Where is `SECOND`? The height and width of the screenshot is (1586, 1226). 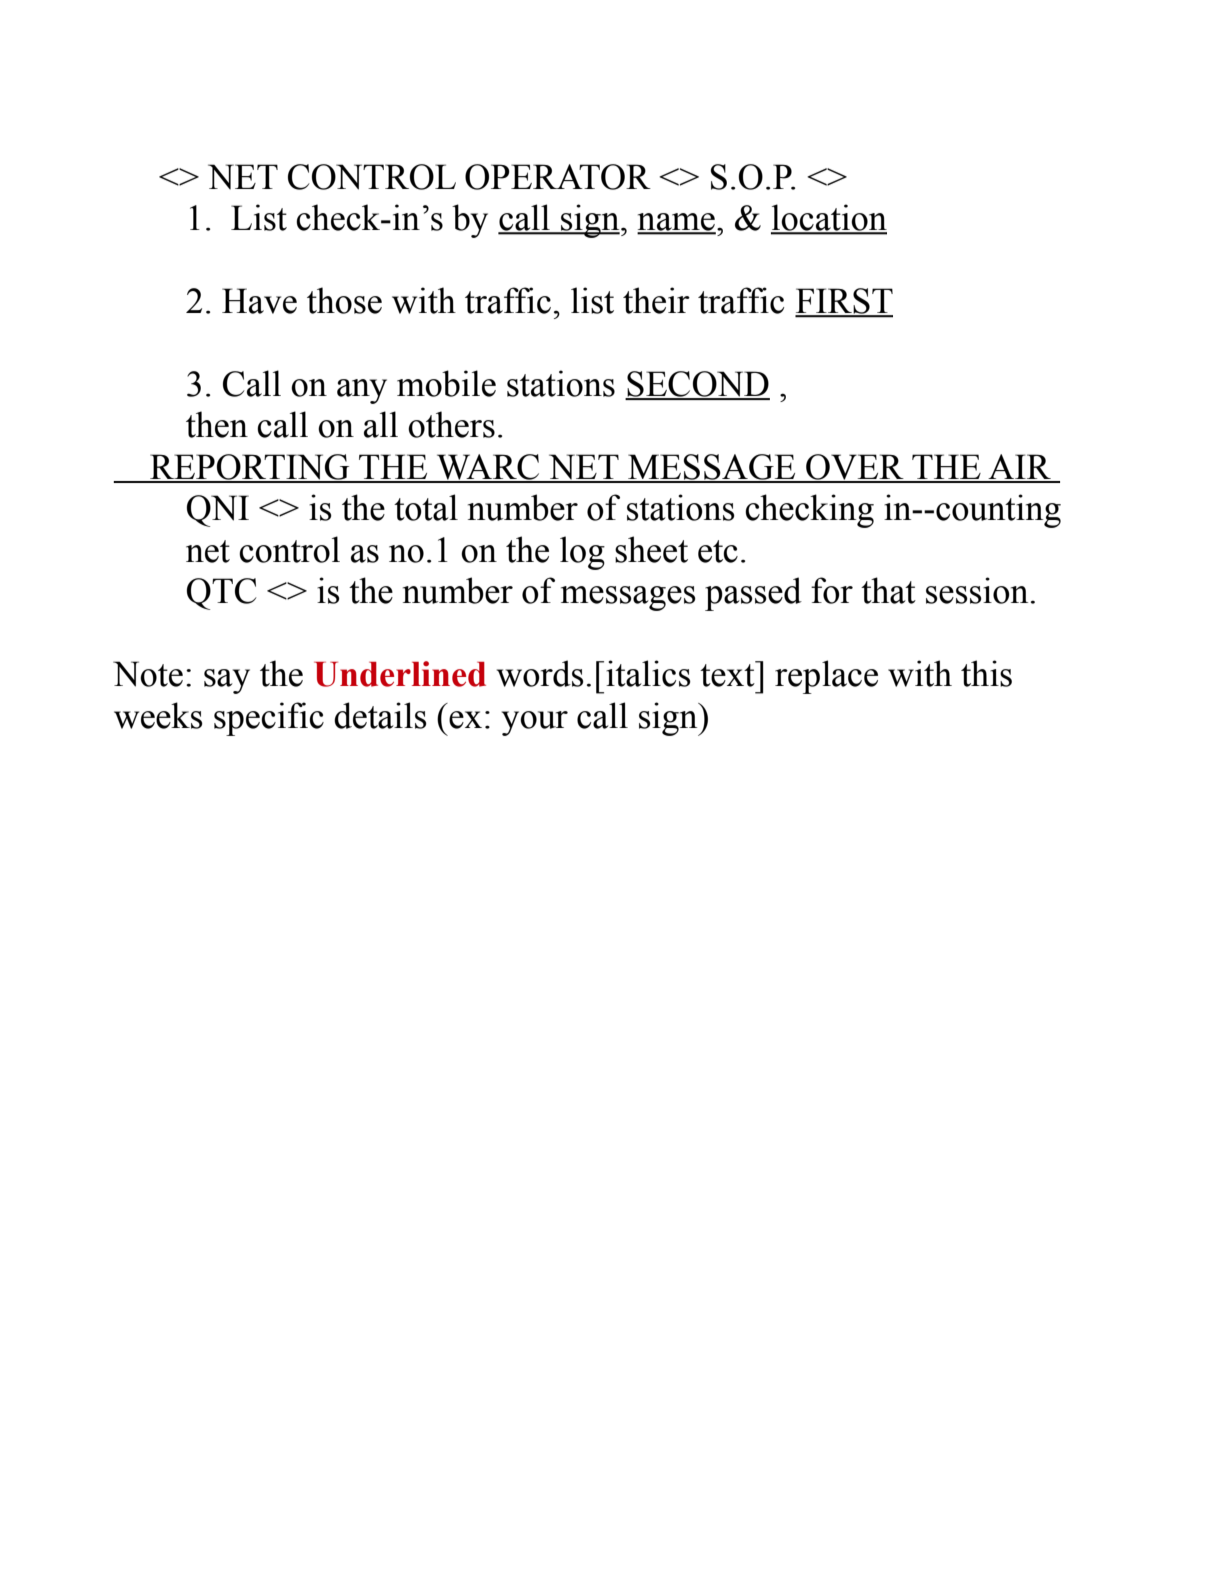
SECOND is located at coordinates (697, 385).
